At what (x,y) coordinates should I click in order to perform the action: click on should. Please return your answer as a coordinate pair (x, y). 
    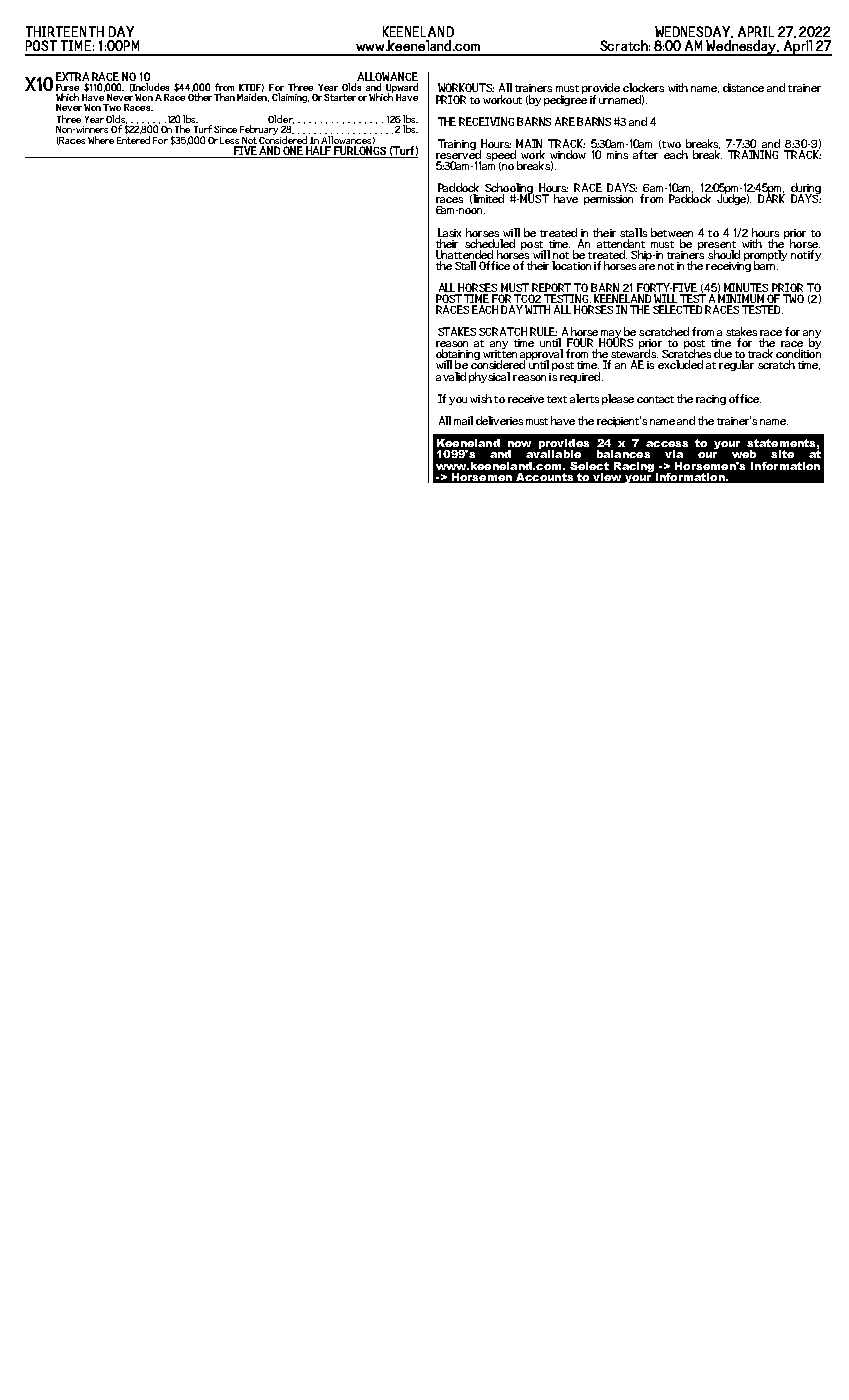
    Looking at the image, I should click on (724, 254).
